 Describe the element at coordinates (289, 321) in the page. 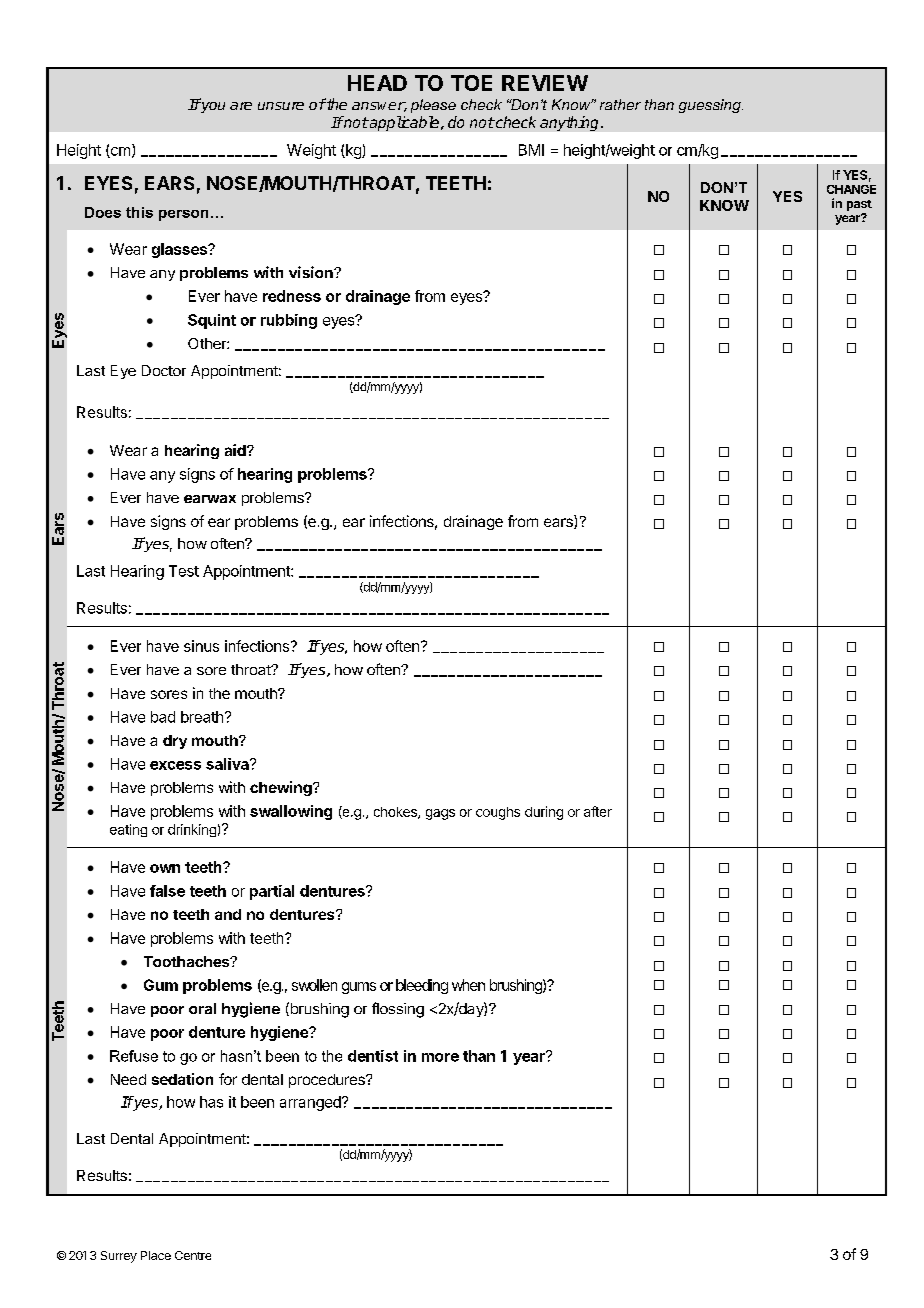

I see `rubbing` at that location.
